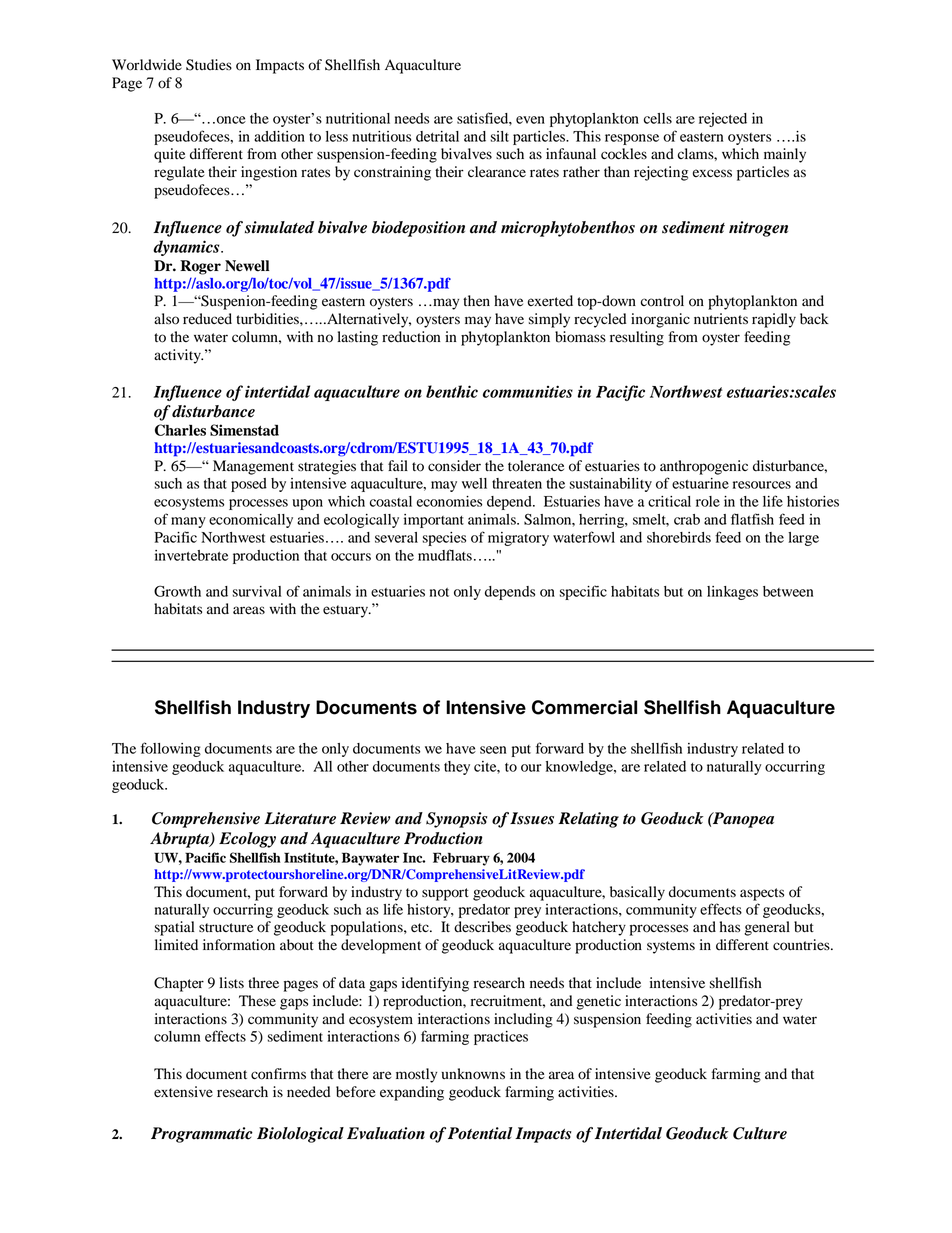 Image resolution: width=952 pixels, height=1233 pixels. Describe the element at coordinates (183, 1092) in the screenshot. I see `extensive` at that location.
